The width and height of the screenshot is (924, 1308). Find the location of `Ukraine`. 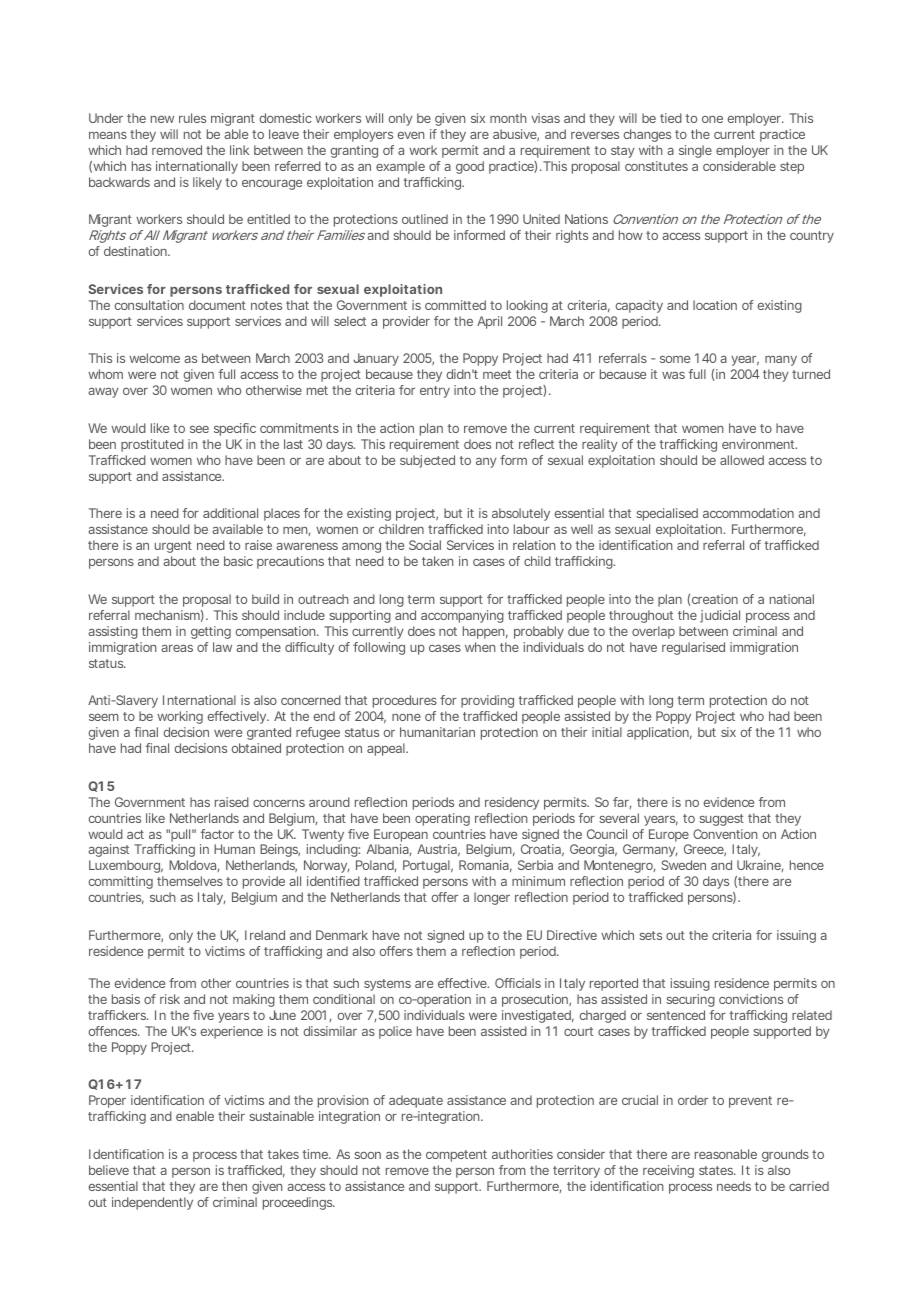

Ukraine is located at coordinates (759, 866).
